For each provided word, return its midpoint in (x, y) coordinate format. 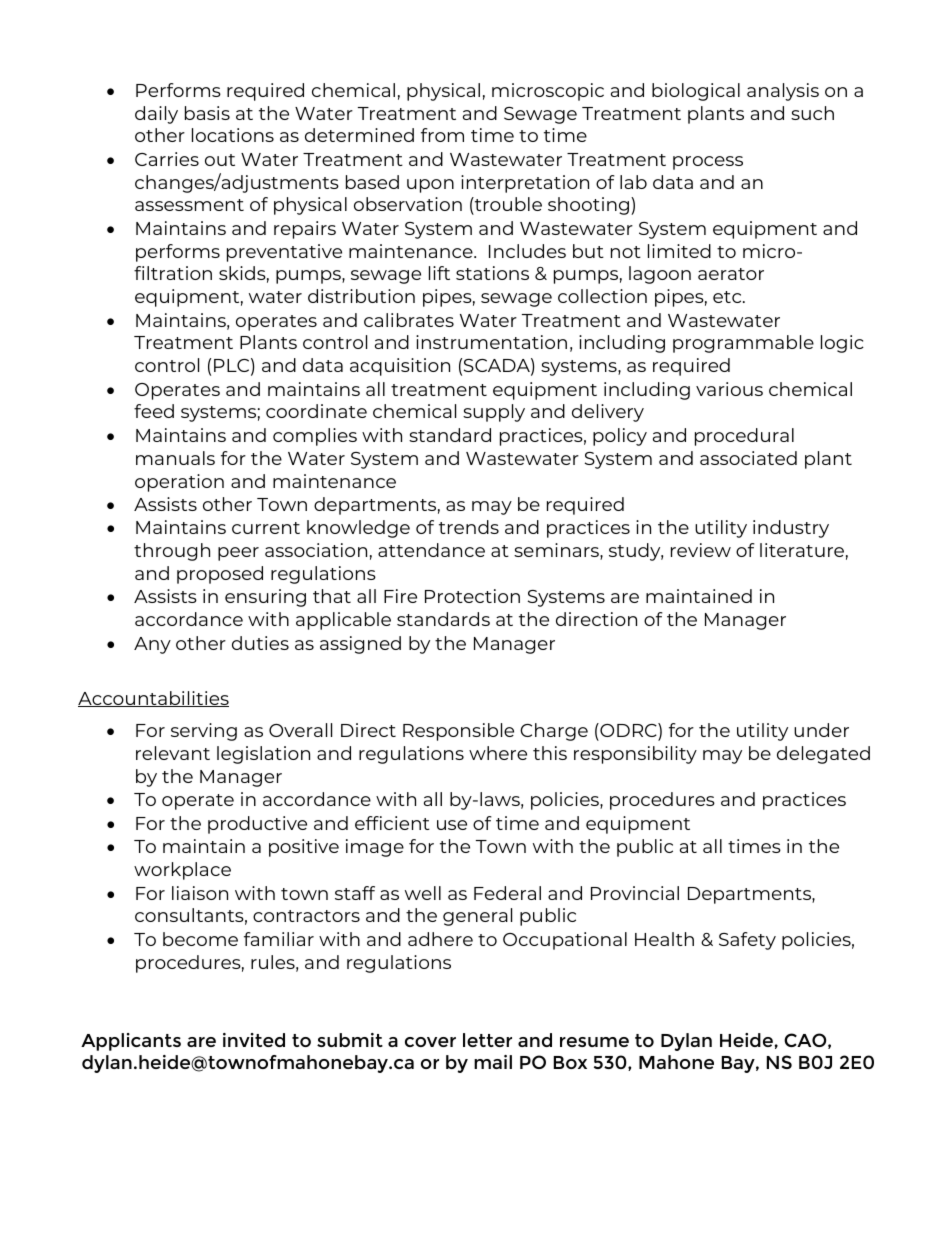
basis (207, 113)
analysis (783, 92)
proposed (220, 575)
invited (254, 1040)
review (701, 550)
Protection (472, 596)
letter (487, 1040)
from (442, 135)
